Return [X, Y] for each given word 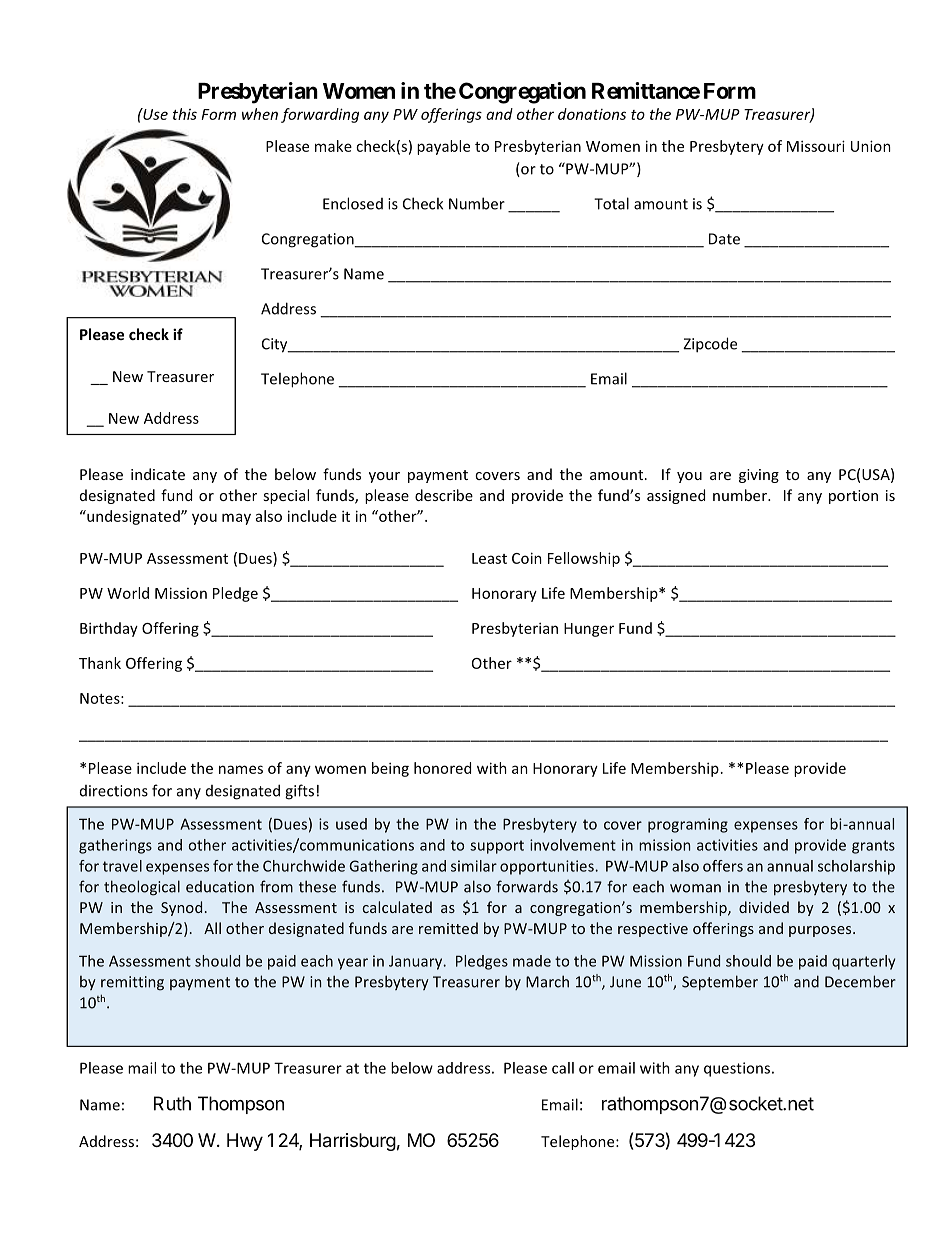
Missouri [816, 146]
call [563, 1068]
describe [444, 495]
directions [114, 791]
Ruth [172, 1103]
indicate [158, 474]
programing [688, 825]
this [185, 114]
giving [759, 476]
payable [443, 147]
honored [442, 768]
